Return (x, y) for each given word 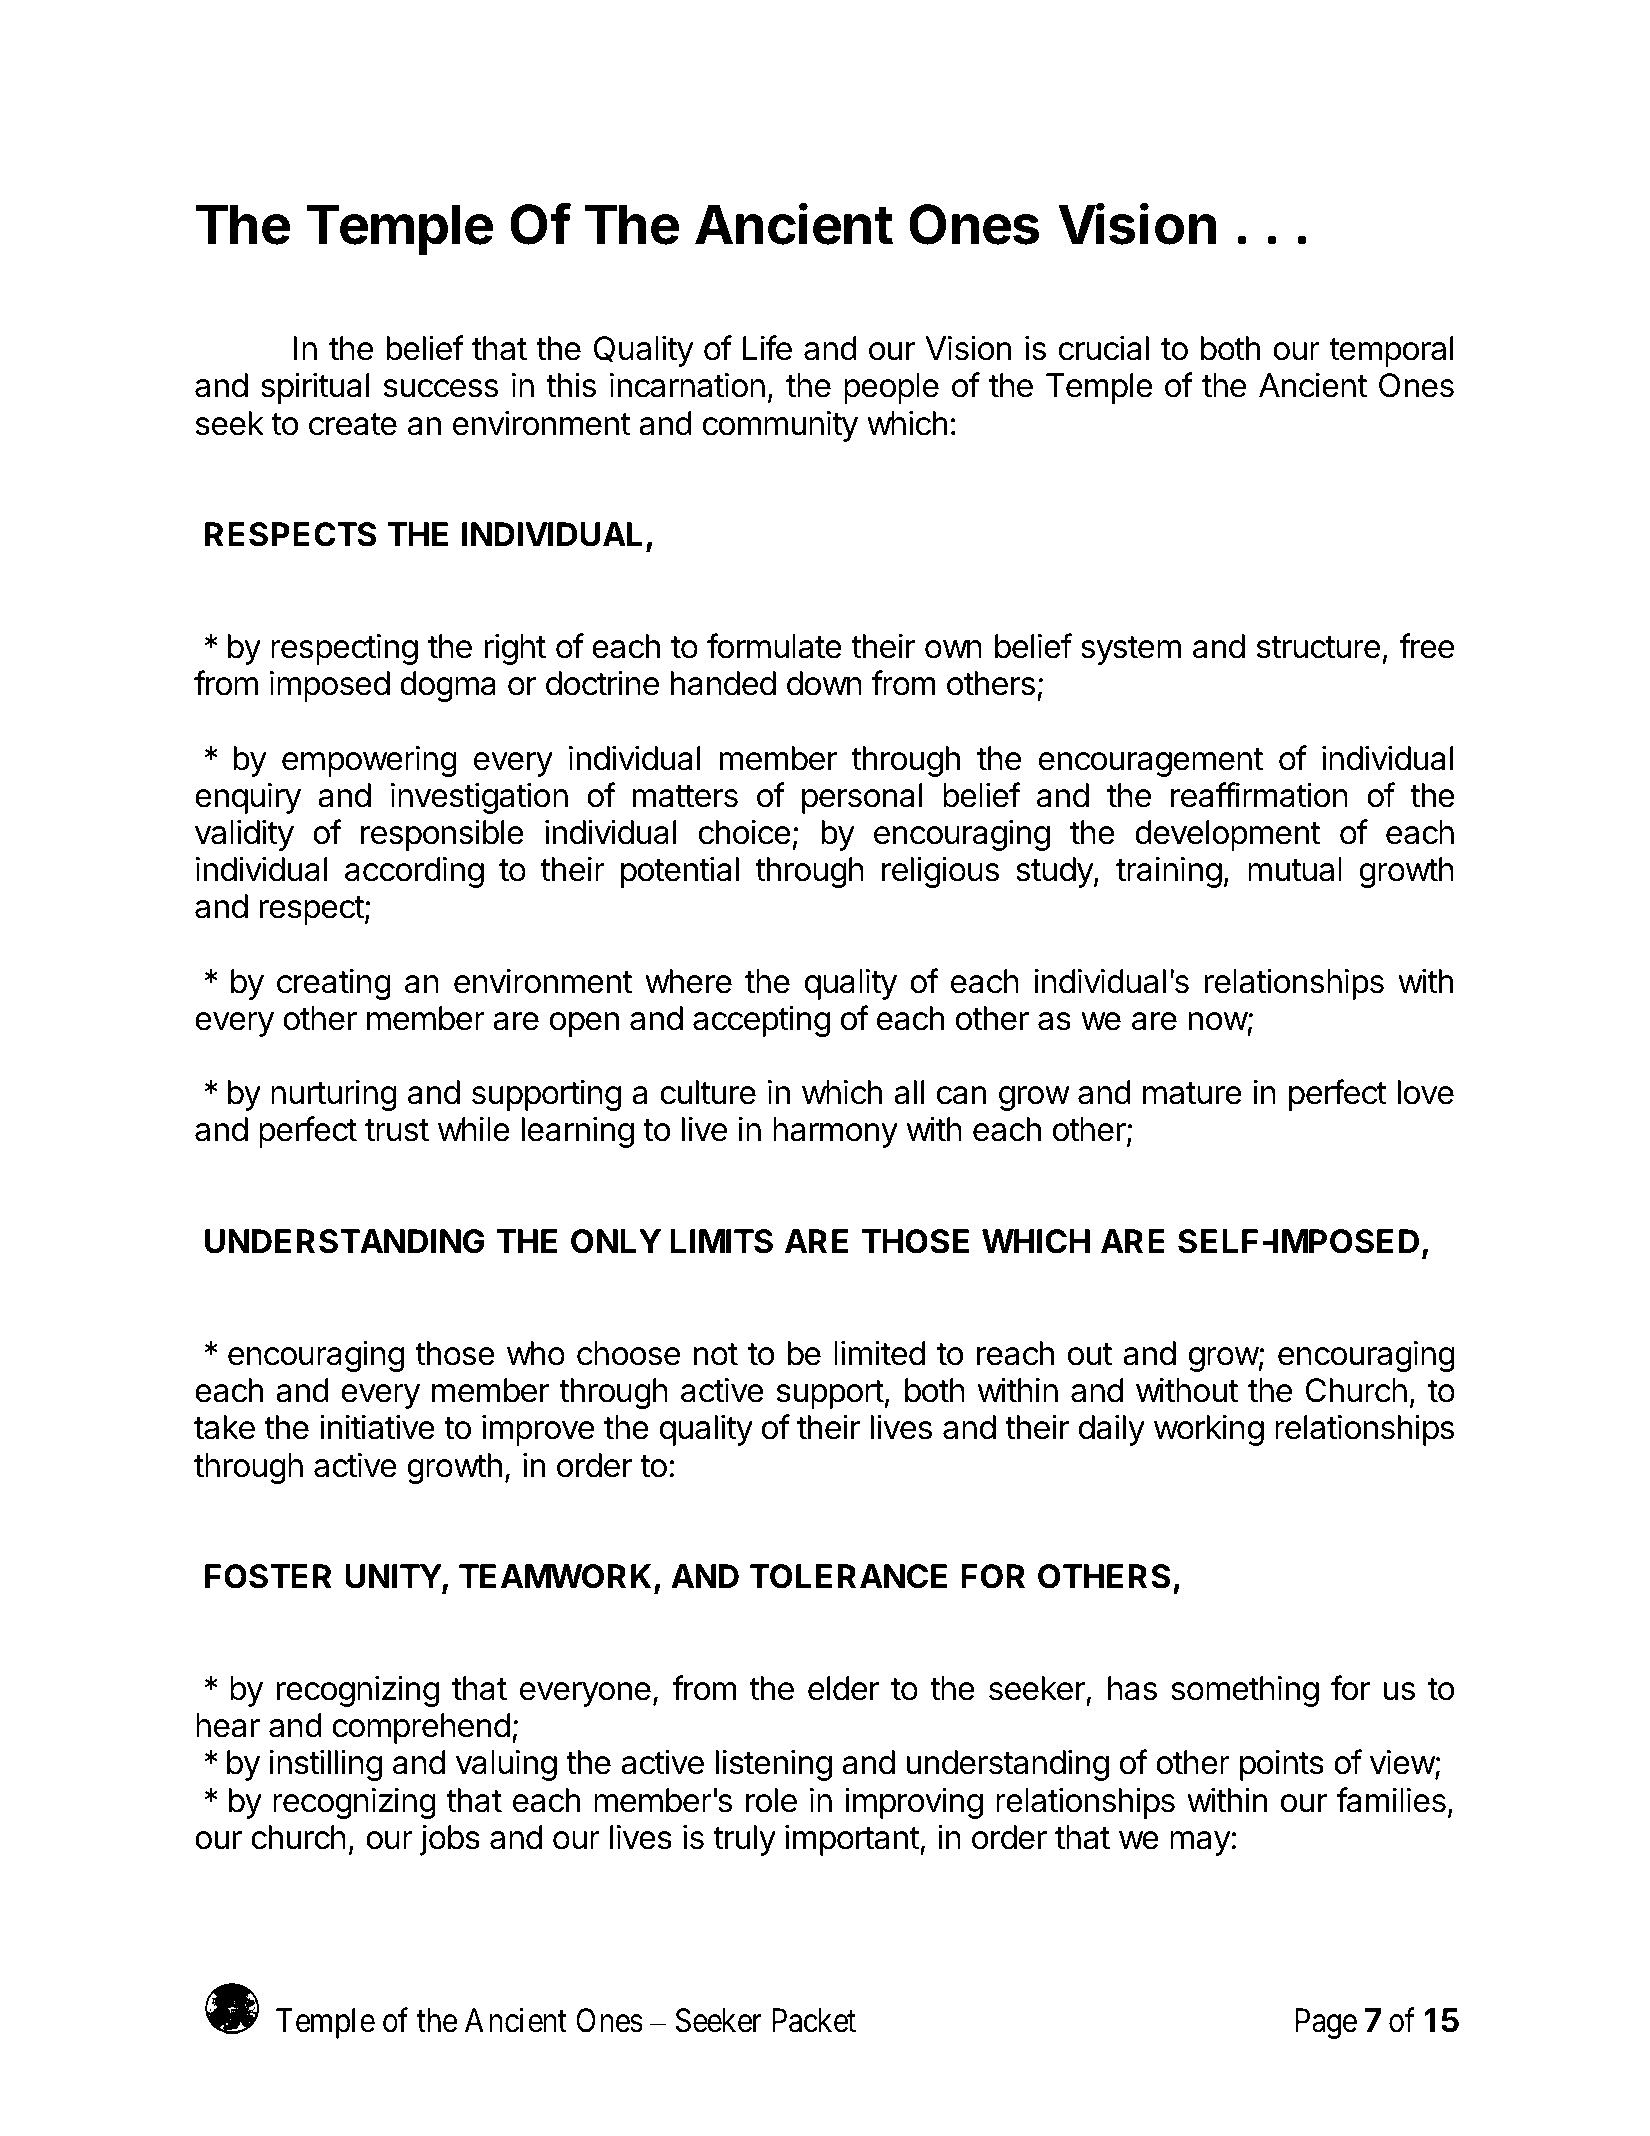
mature (1192, 1093)
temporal (1391, 351)
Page (1326, 2024)
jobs (450, 1840)
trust (397, 1130)
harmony (835, 1132)
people (891, 388)
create (353, 424)
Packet (814, 2020)
